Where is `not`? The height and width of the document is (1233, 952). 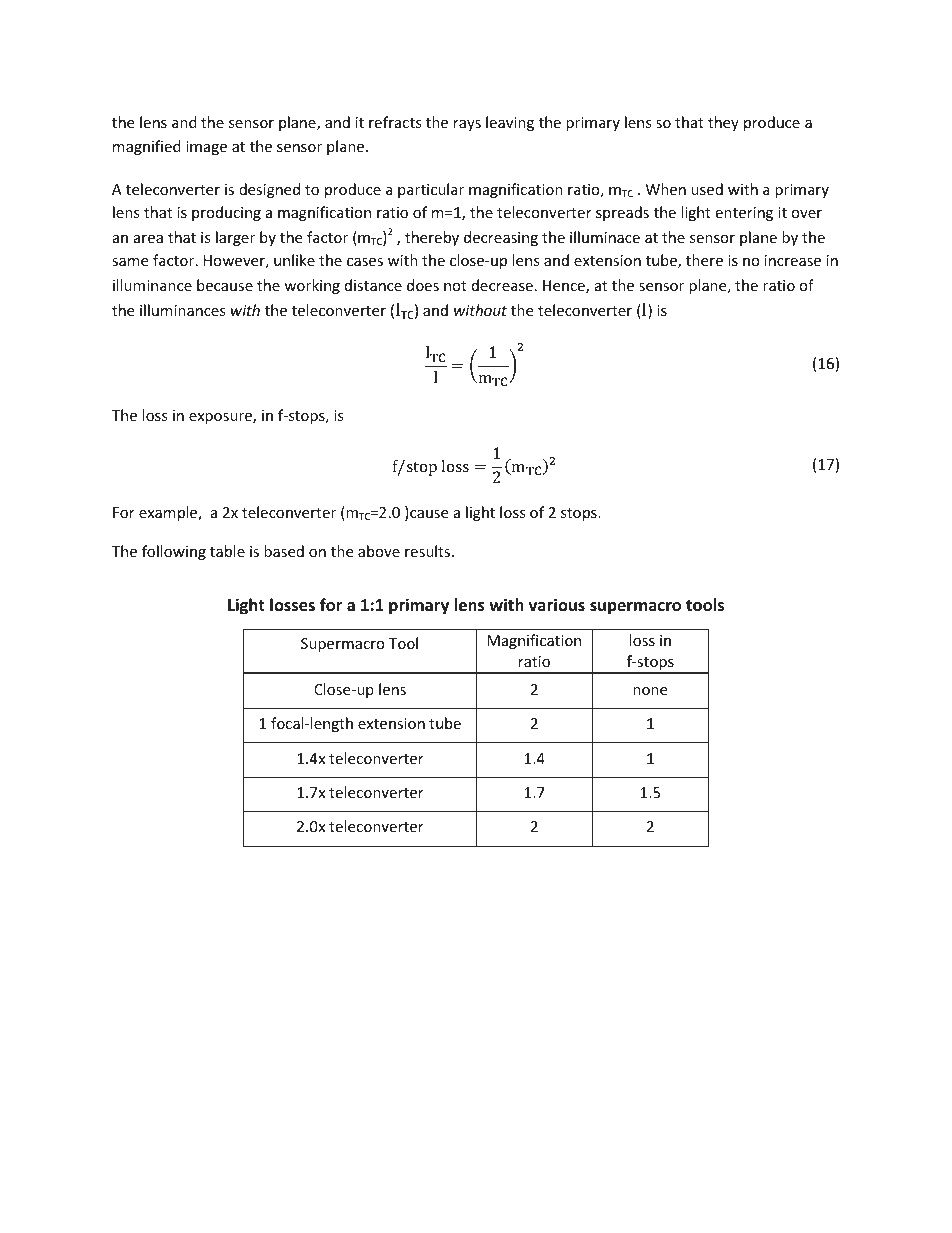 not is located at coordinates (455, 286).
